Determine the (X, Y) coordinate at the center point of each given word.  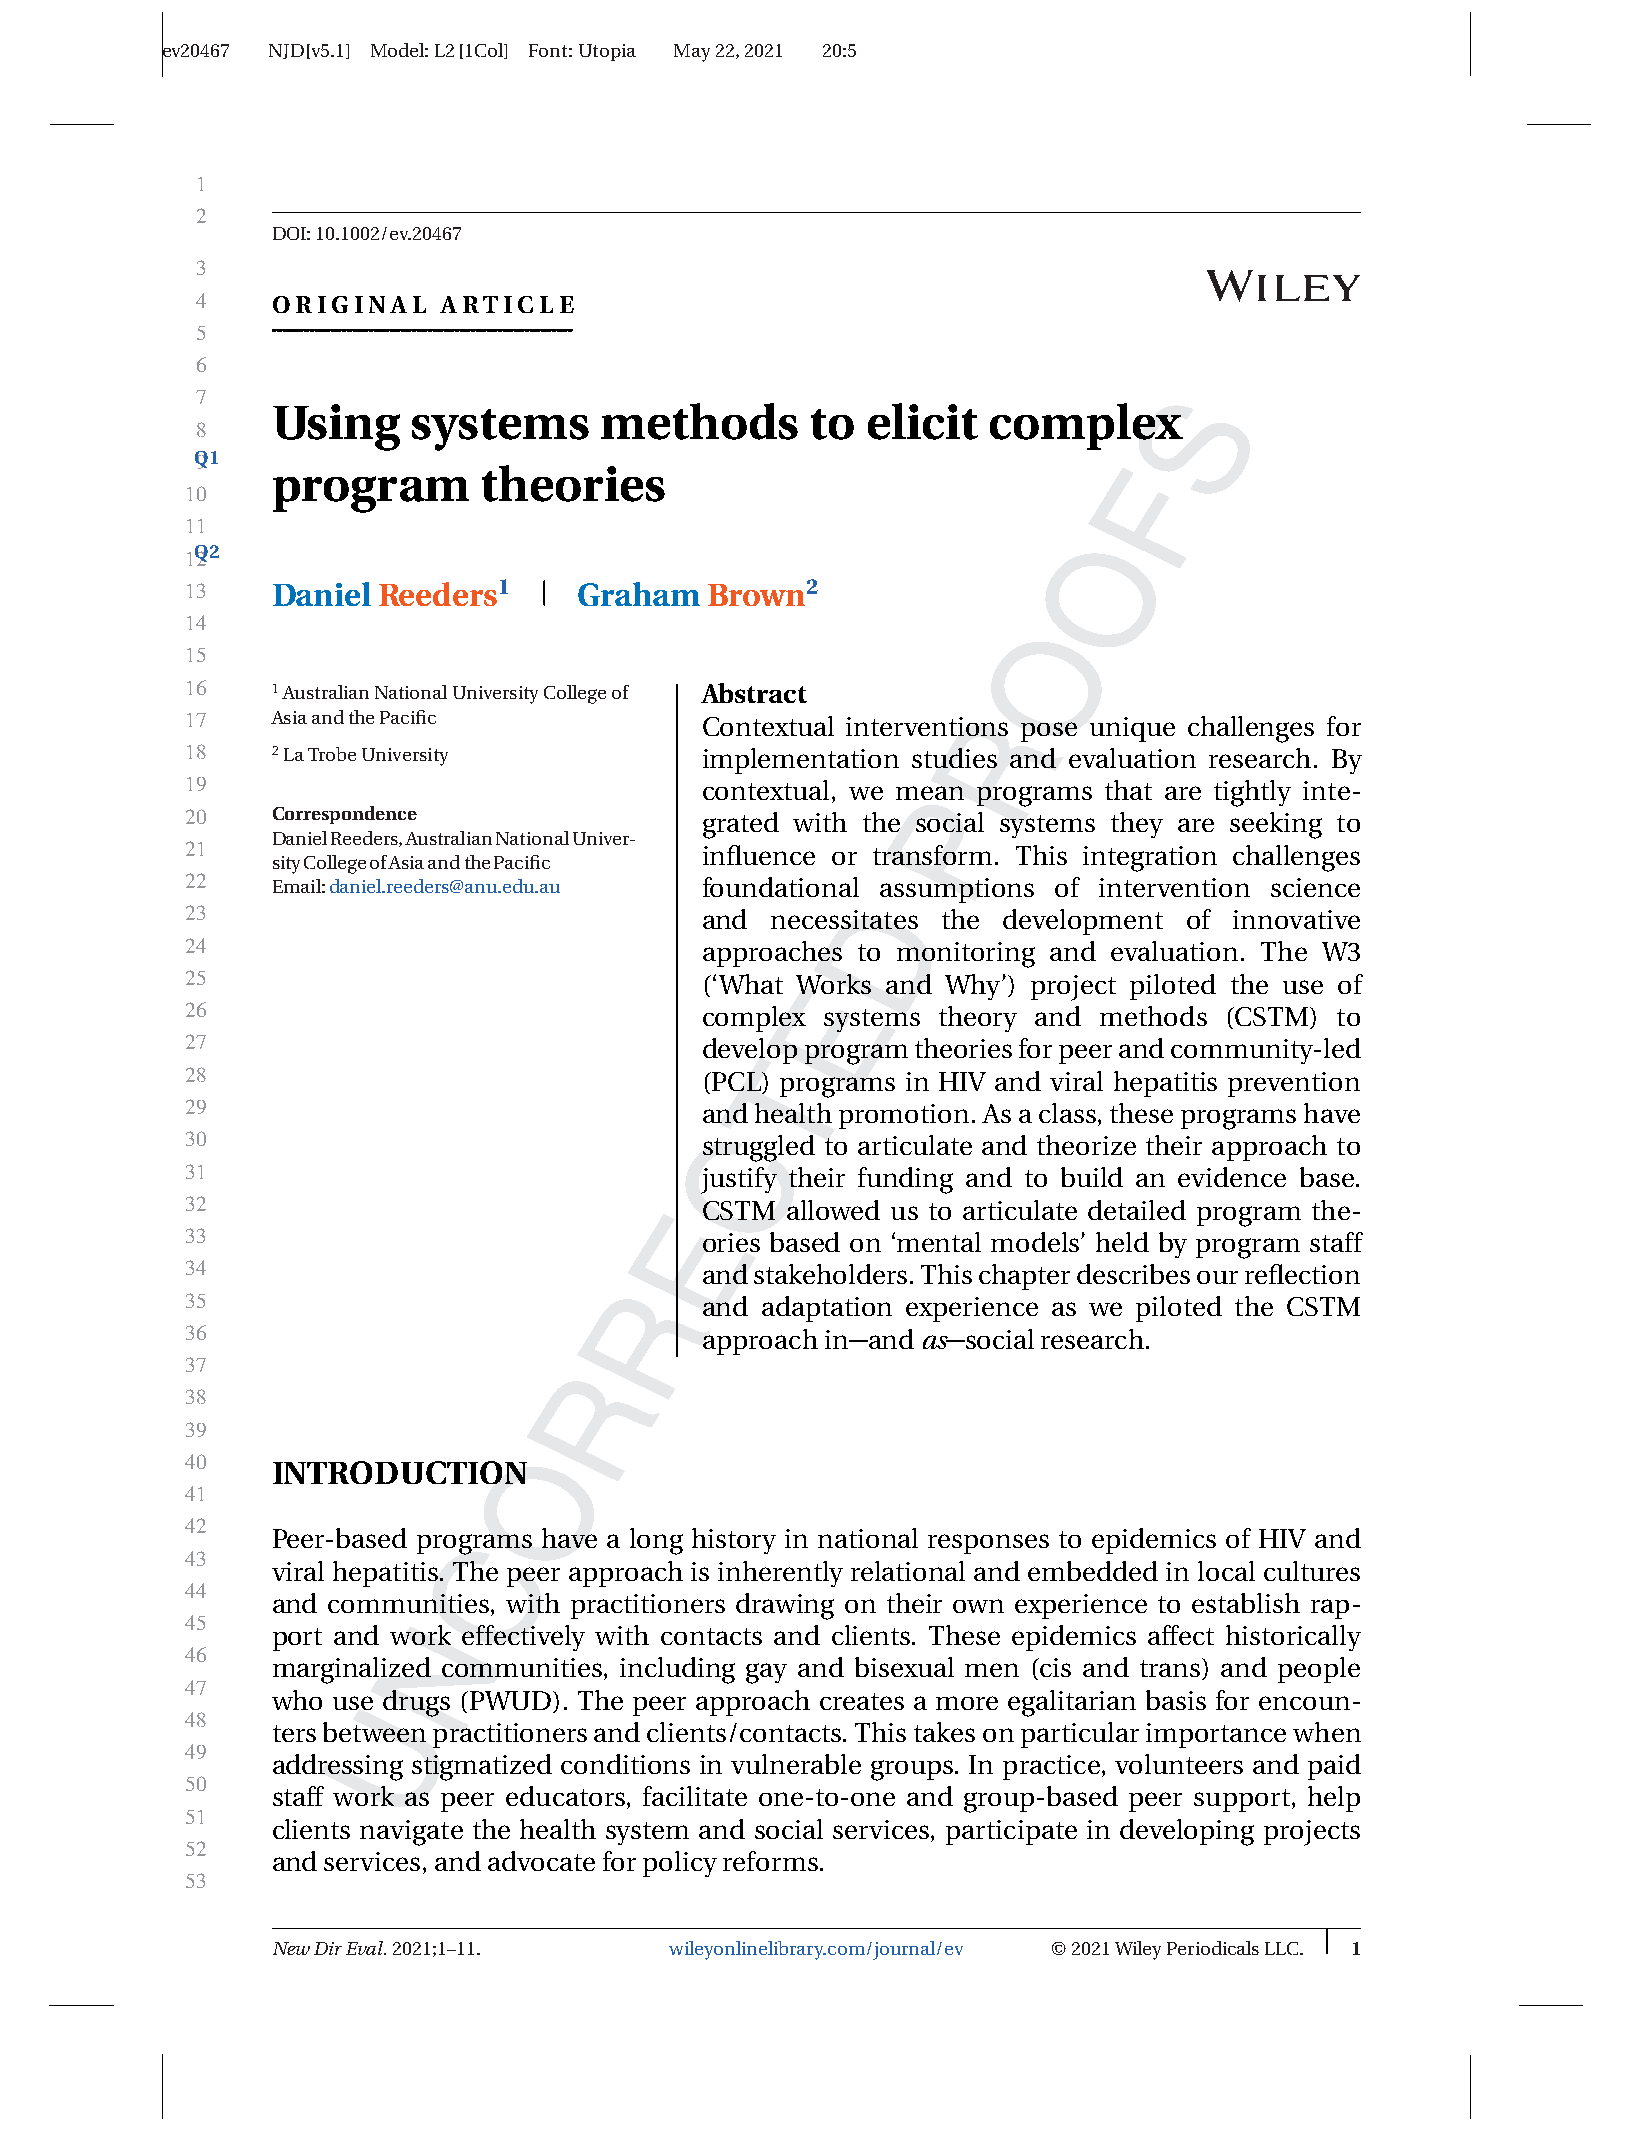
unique (1132, 729)
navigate (411, 1833)
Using (336, 427)
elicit (923, 421)
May (692, 53)
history (734, 1541)
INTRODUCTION (400, 1472)
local (1226, 1571)
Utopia (607, 52)
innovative (1296, 919)
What (751, 984)
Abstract (754, 693)
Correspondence (345, 815)
